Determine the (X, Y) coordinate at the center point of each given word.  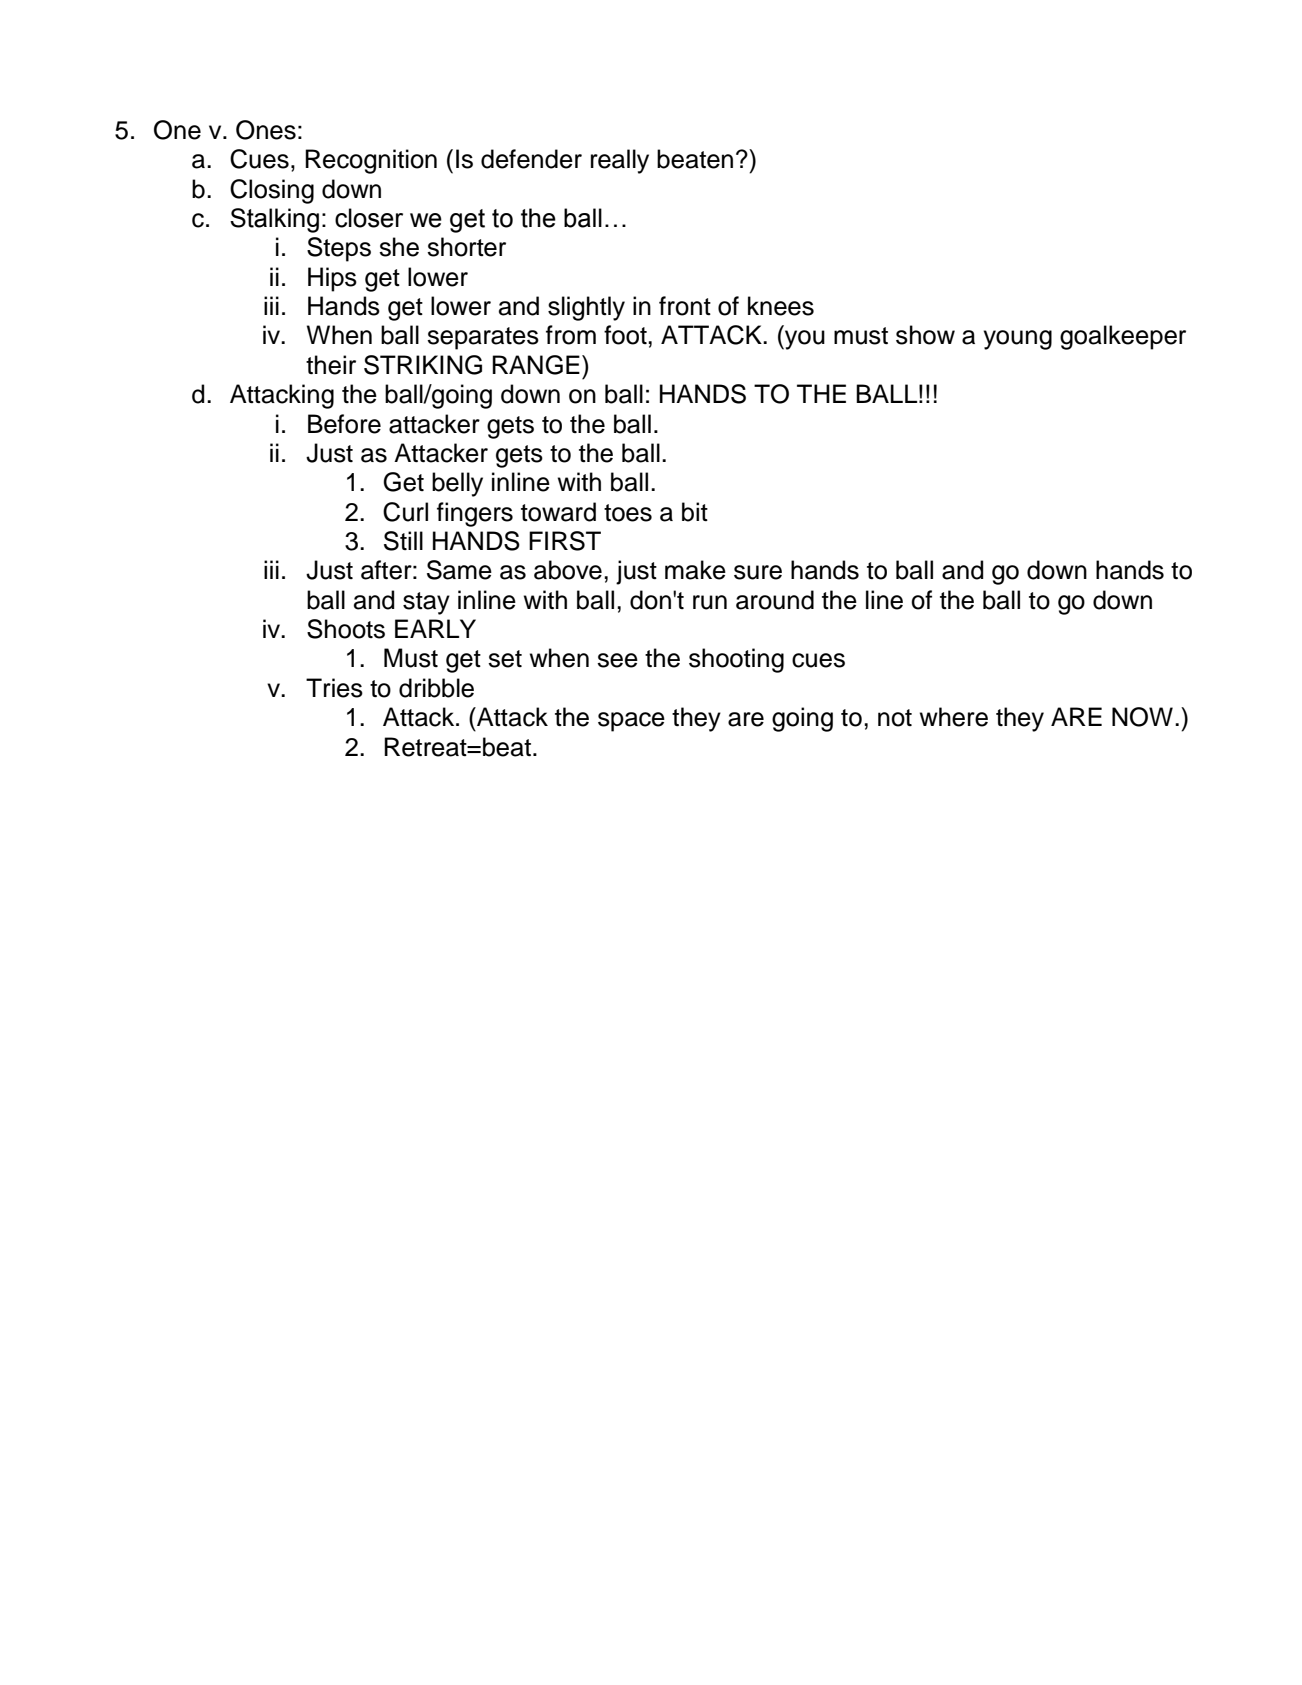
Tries (334, 688)
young (1017, 340)
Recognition (371, 161)
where (954, 717)
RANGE (536, 365)
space (631, 722)
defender (531, 159)
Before (344, 424)
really (620, 161)
